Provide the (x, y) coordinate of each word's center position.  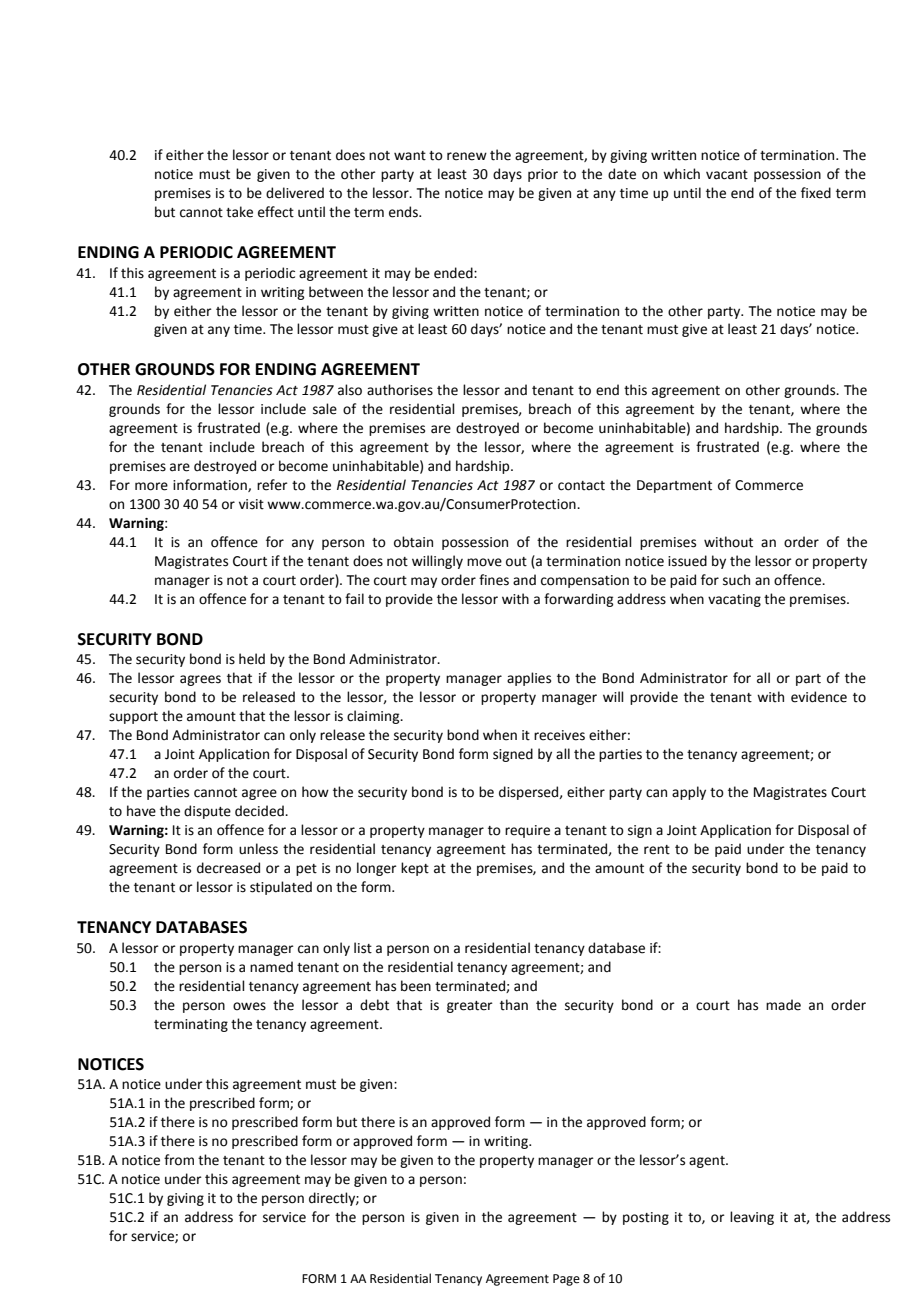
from (179, 1160)
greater (470, 1007)
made (783, 1005)
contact (581, 486)
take (239, 212)
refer (272, 485)
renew (467, 156)
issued (687, 561)
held (252, 659)
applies (529, 679)
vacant (727, 175)
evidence (819, 697)
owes (249, 1006)
